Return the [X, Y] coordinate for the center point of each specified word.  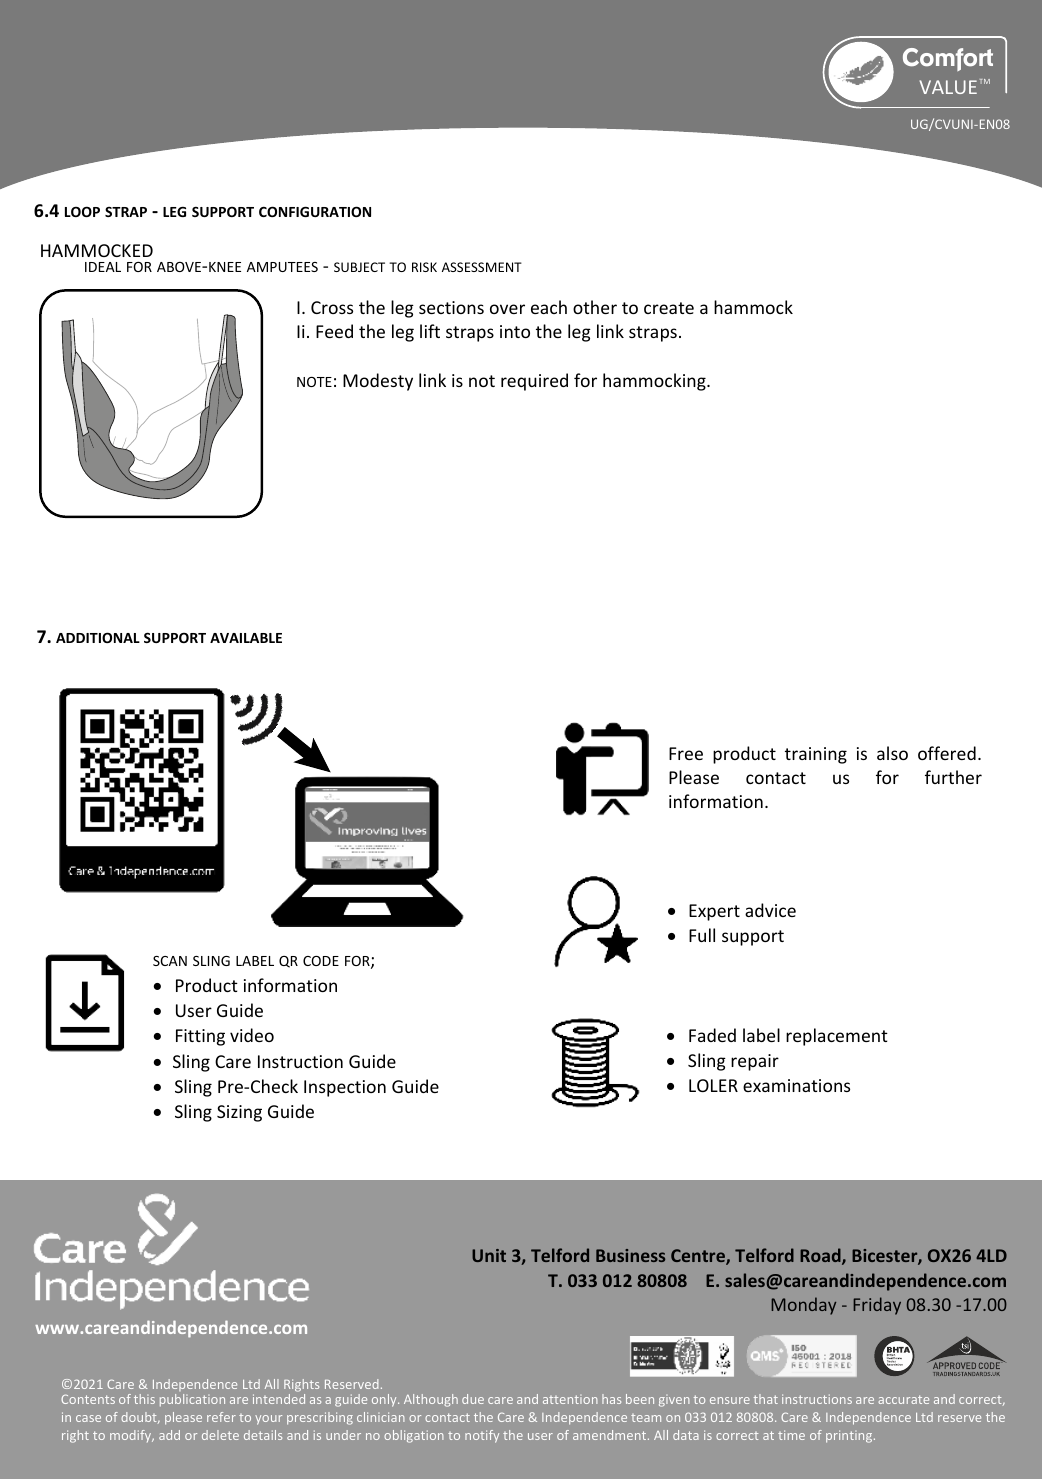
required [534, 382]
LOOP [82, 211]
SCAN [170, 961]
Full [702, 935]
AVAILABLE [246, 638]
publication [192, 1400]
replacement [837, 1037]
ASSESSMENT [482, 267]
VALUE [948, 87]
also [892, 753]
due [473, 1399]
